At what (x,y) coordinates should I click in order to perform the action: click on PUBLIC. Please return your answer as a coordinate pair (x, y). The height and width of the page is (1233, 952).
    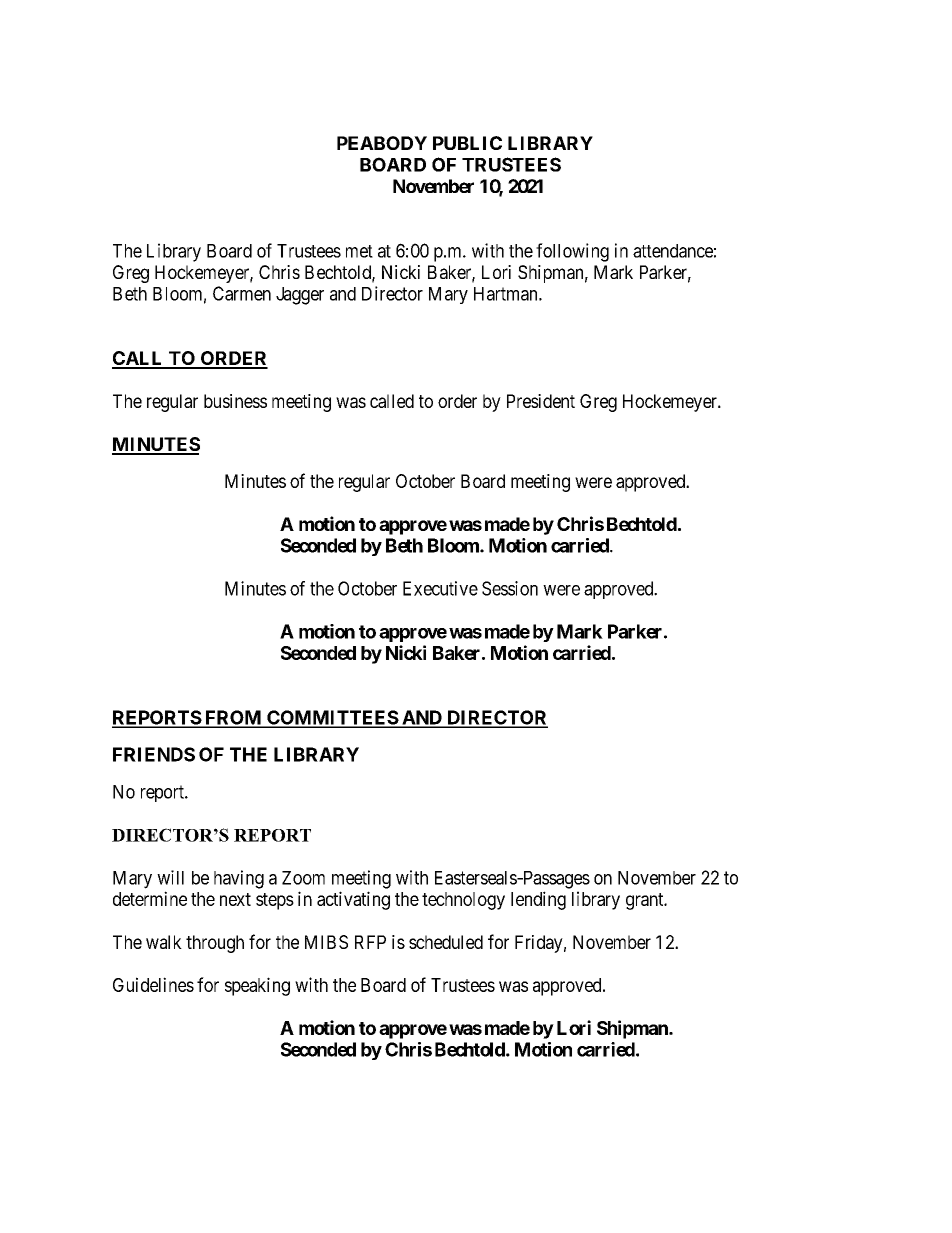
    Looking at the image, I should click on (467, 143).
